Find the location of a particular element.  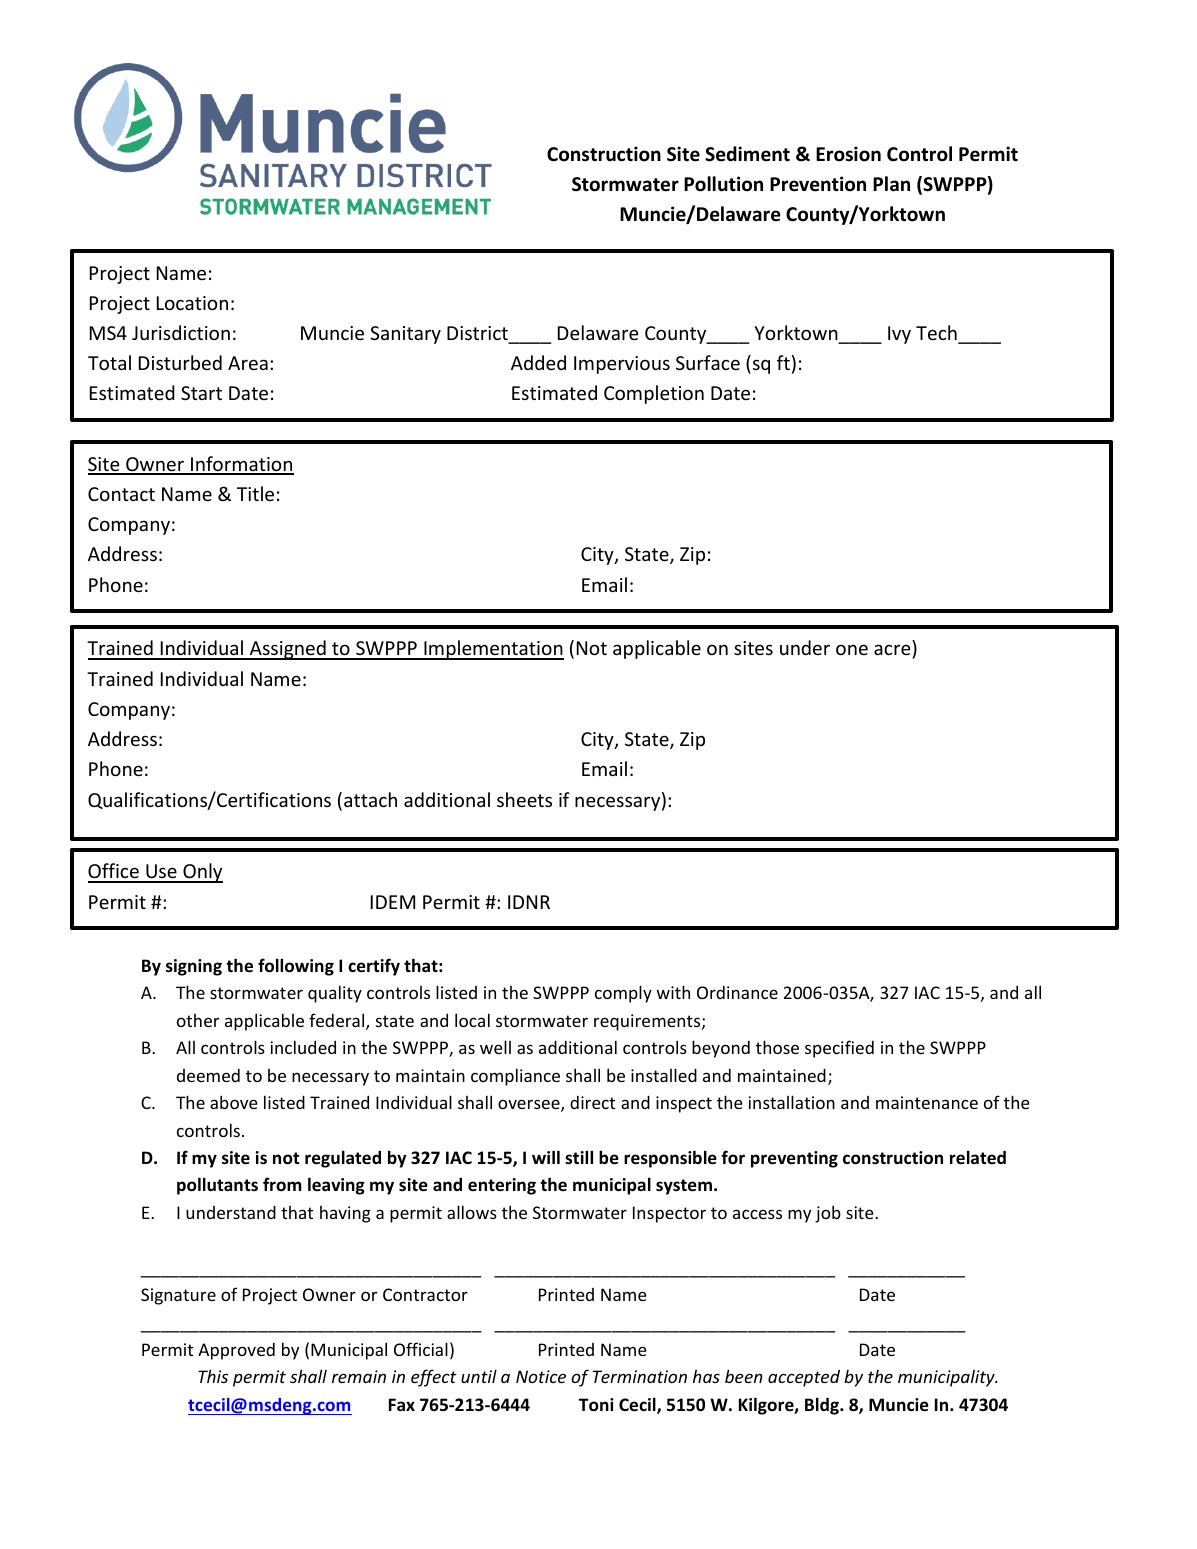

Assigned is located at coordinates (287, 650).
